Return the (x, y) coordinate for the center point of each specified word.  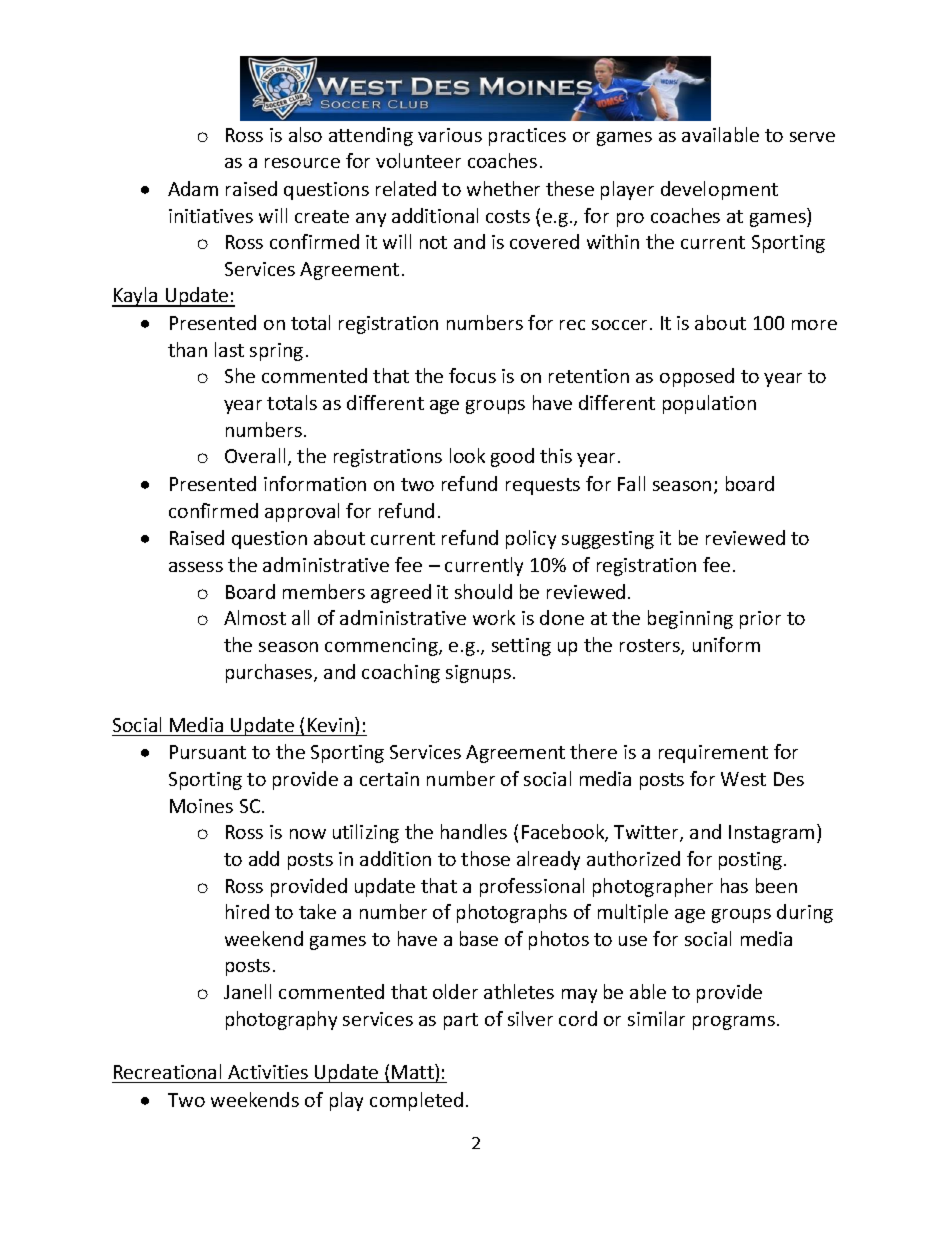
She (240, 375)
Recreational (167, 1071)
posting (752, 861)
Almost (255, 617)
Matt (414, 1071)
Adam (193, 188)
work (494, 617)
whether (503, 188)
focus (472, 375)
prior (760, 620)
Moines (201, 806)
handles (474, 831)
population (709, 404)
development (719, 190)
